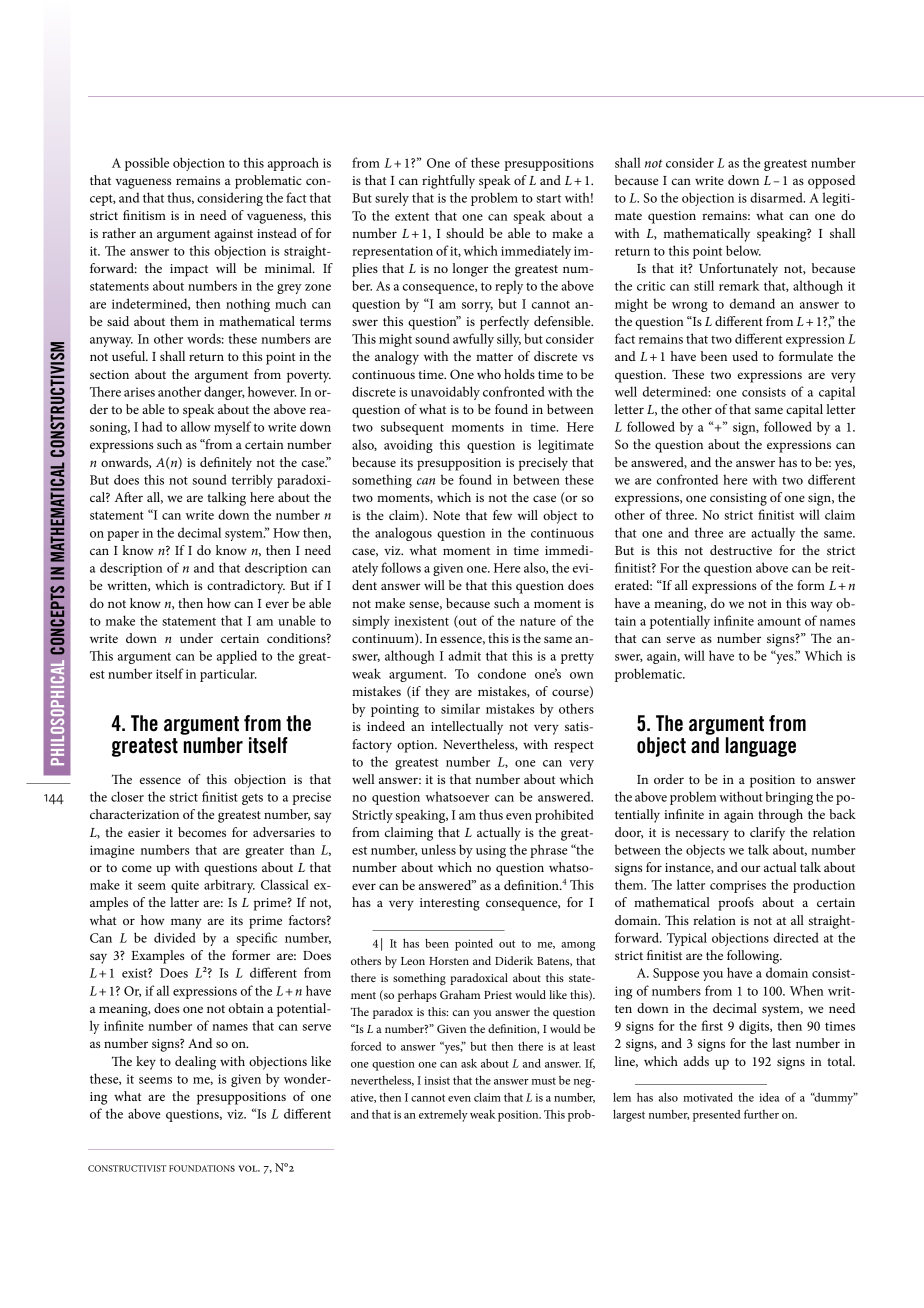  What do you see at coordinates (448, 182) in the page?
I see `rightfully` at bounding box center [448, 182].
